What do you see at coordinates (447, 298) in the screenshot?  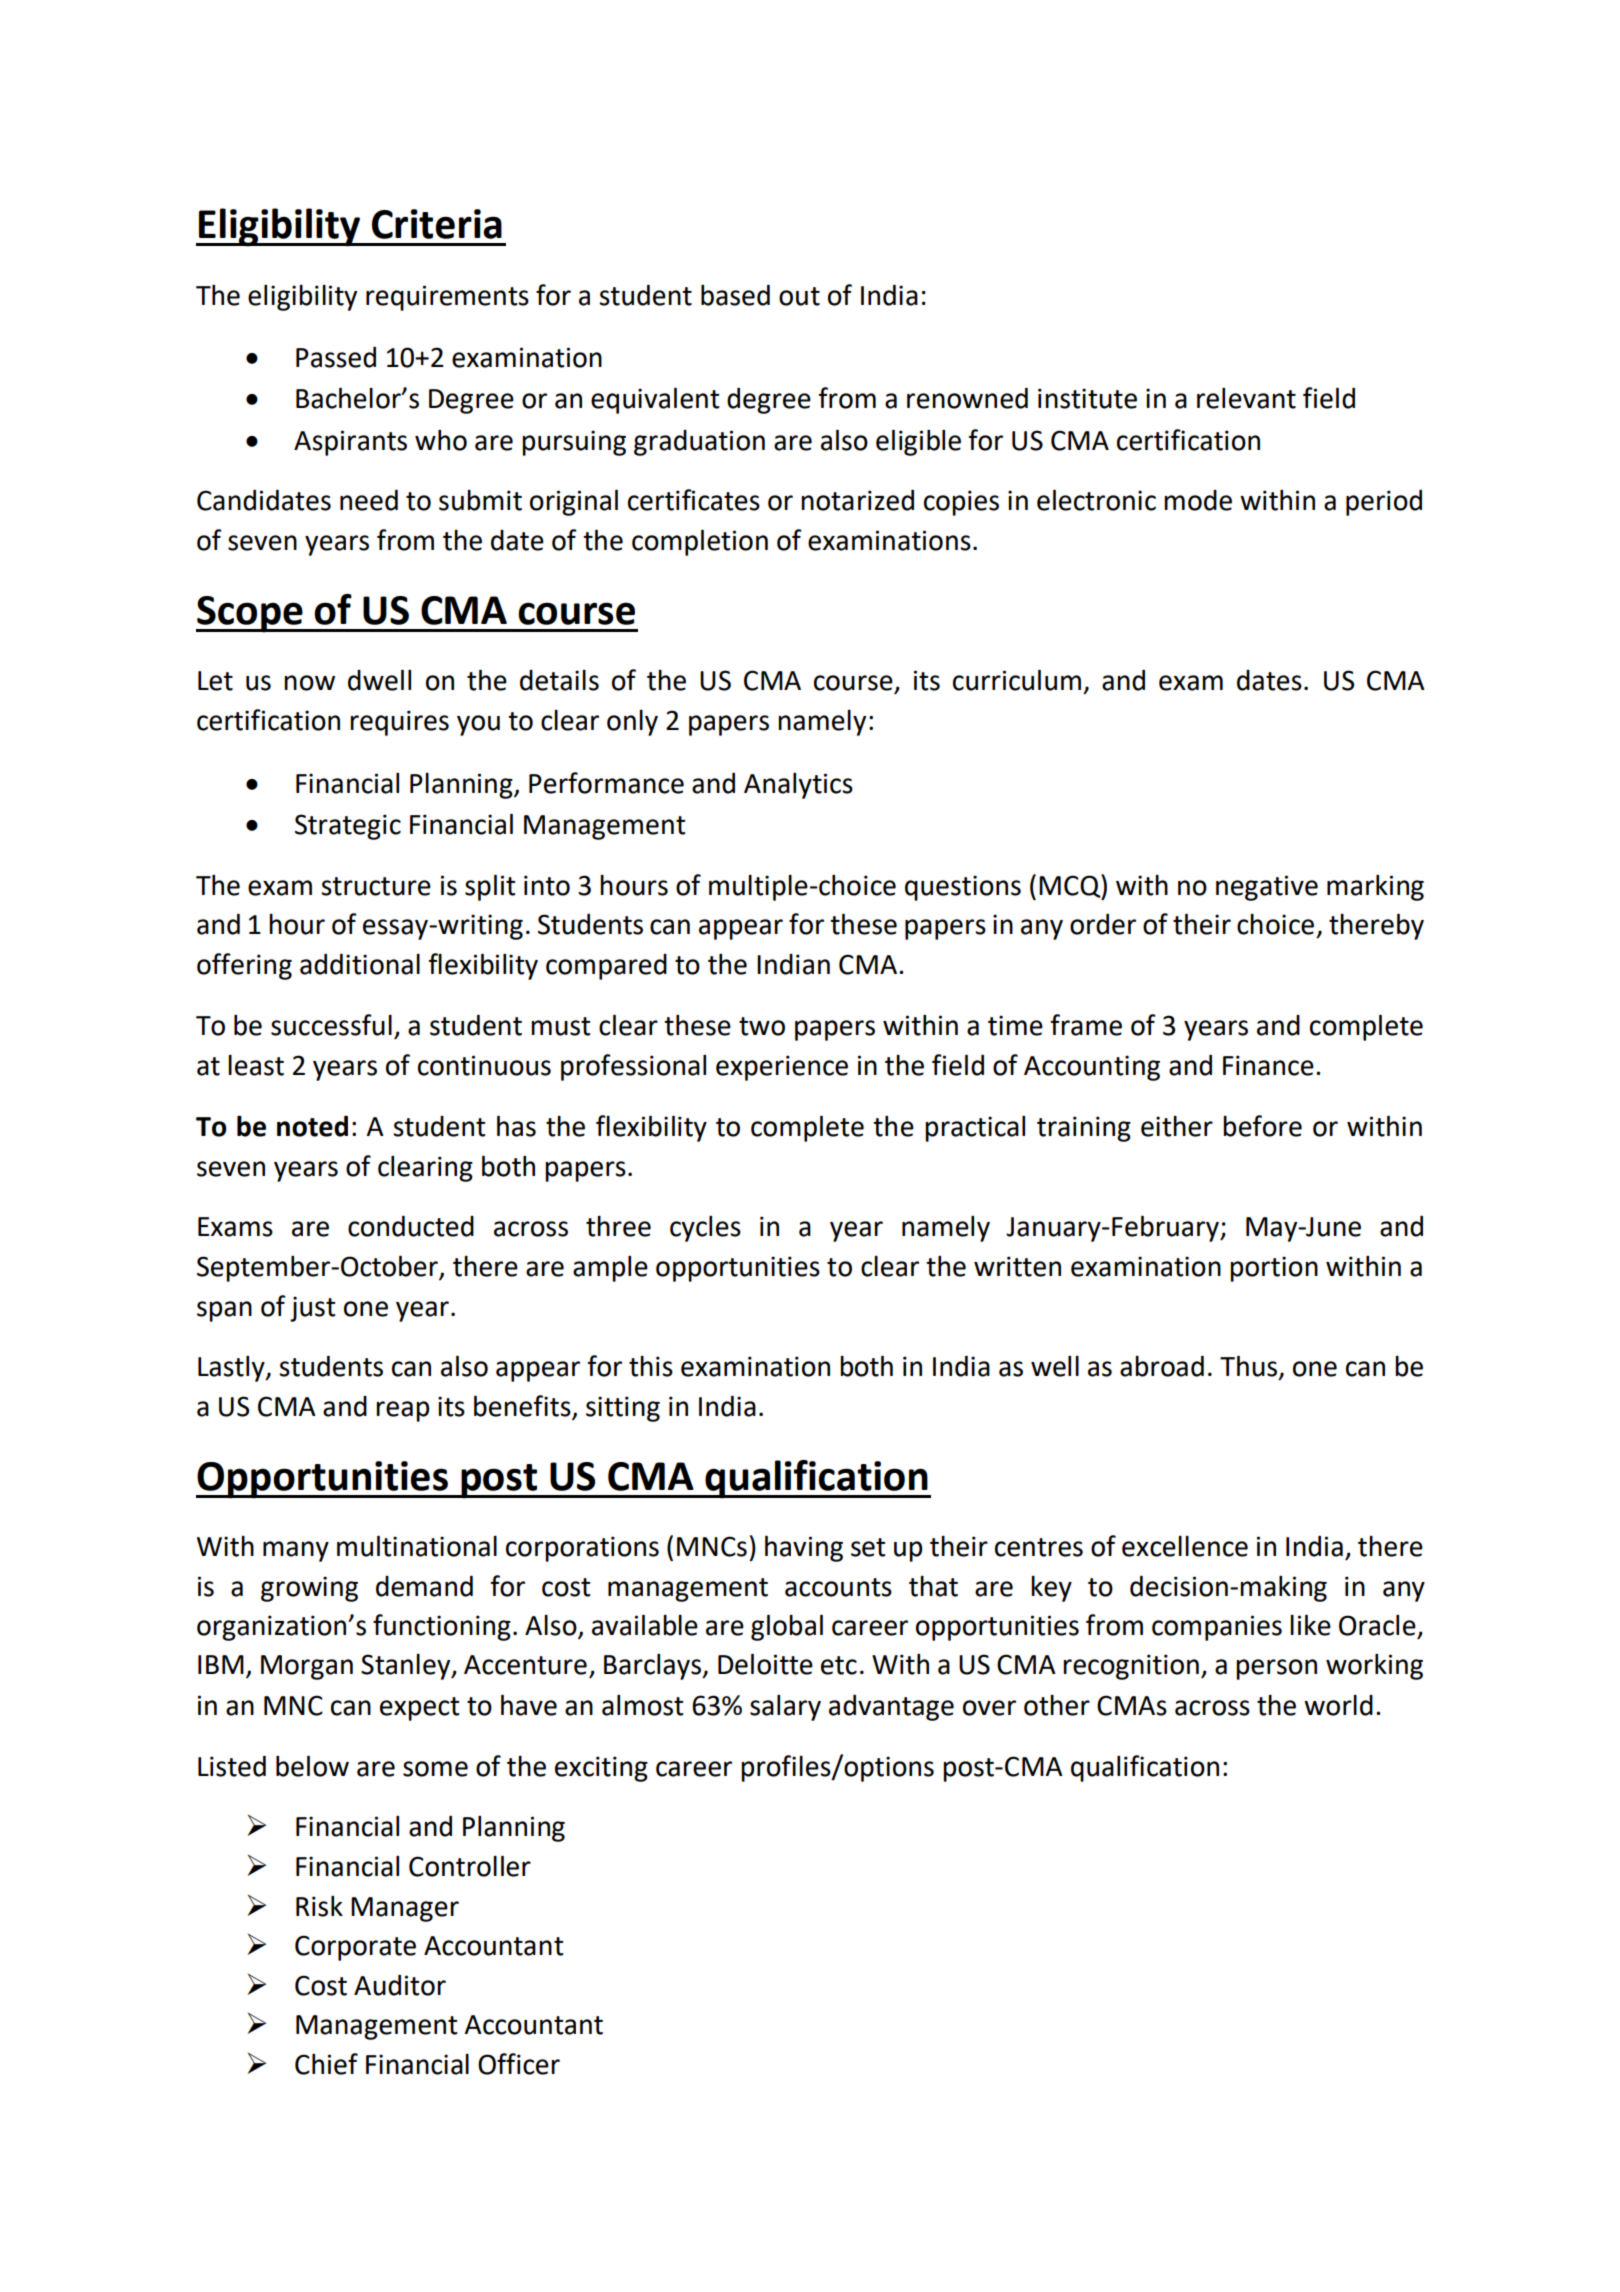 I see `requirements` at bounding box center [447, 298].
